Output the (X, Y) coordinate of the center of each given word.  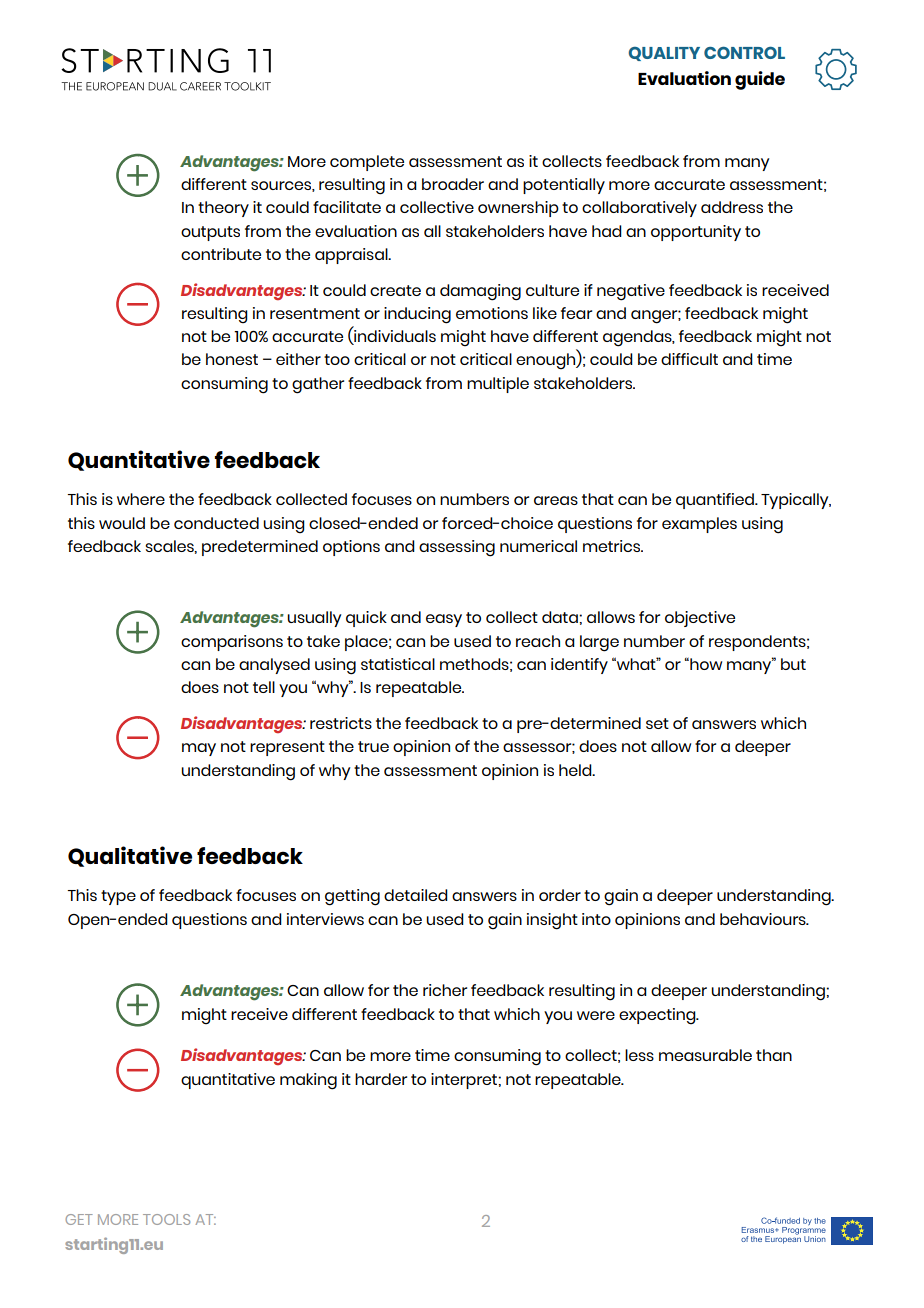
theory (223, 209)
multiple (498, 385)
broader (453, 184)
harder (381, 1079)
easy (444, 620)
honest (232, 359)
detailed (416, 895)
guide (760, 80)
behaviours (764, 919)
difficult (689, 359)
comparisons (232, 643)
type (118, 897)
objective (700, 619)
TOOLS (166, 1219)
